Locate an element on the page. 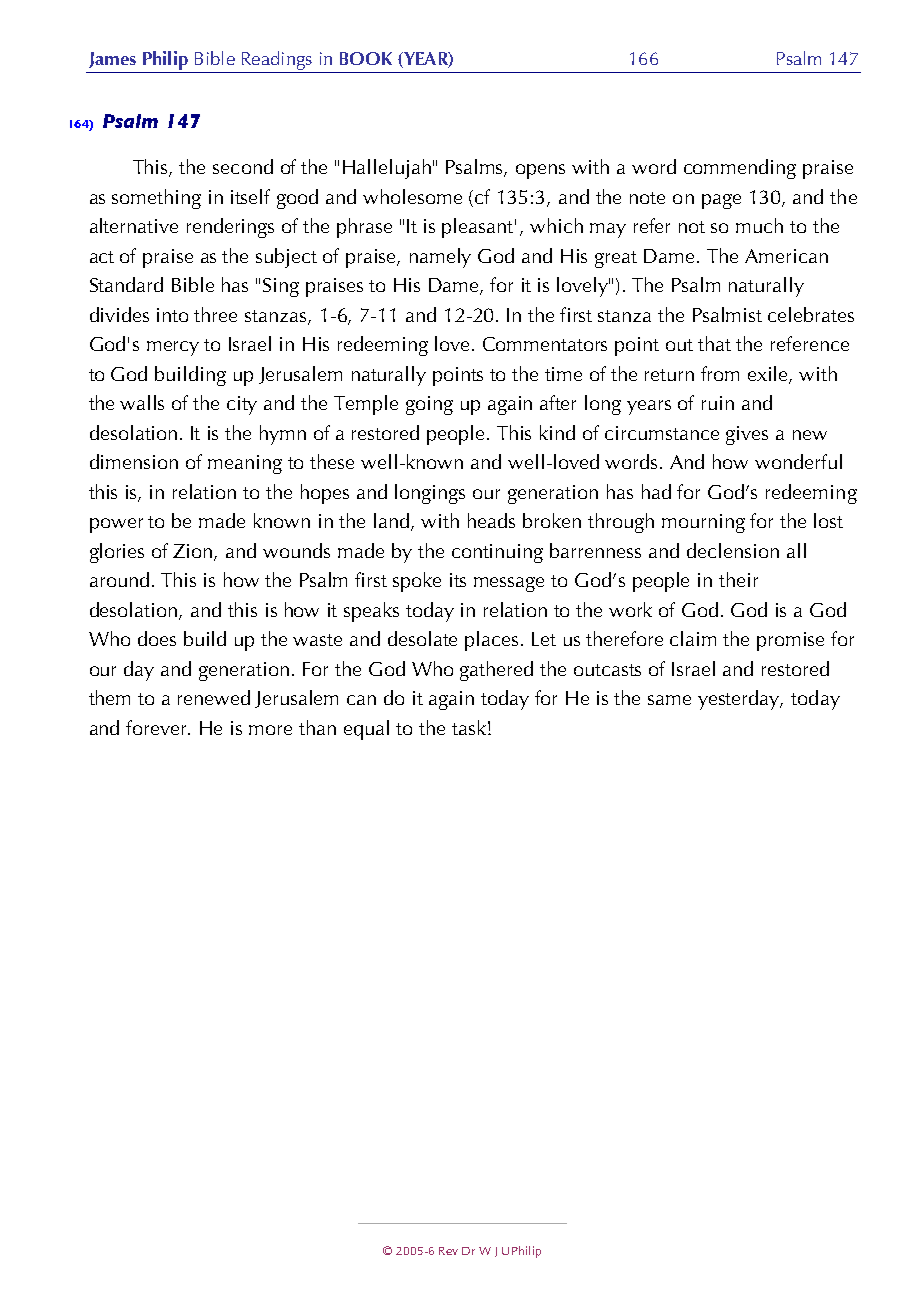  much is located at coordinates (759, 225).
